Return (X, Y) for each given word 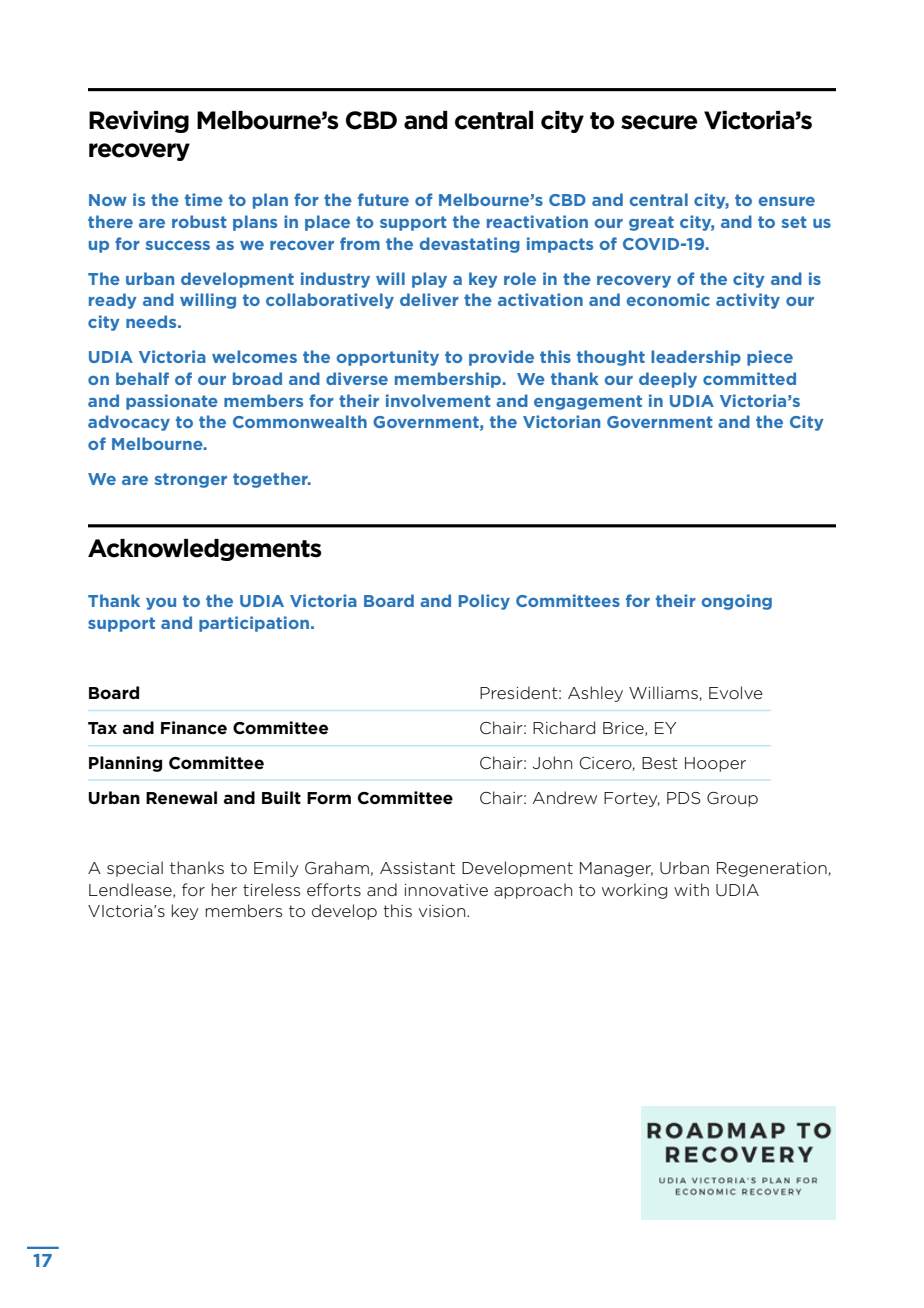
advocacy (129, 423)
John (552, 762)
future (383, 199)
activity (748, 301)
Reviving (139, 122)
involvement (438, 400)
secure (659, 122)
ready (113, 301)
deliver (429, 299)
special (135, 869)
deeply (668, 380)
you (161, 604)
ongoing (737, 602)
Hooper (715, 764)
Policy (484, 602)
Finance (194, 728)
